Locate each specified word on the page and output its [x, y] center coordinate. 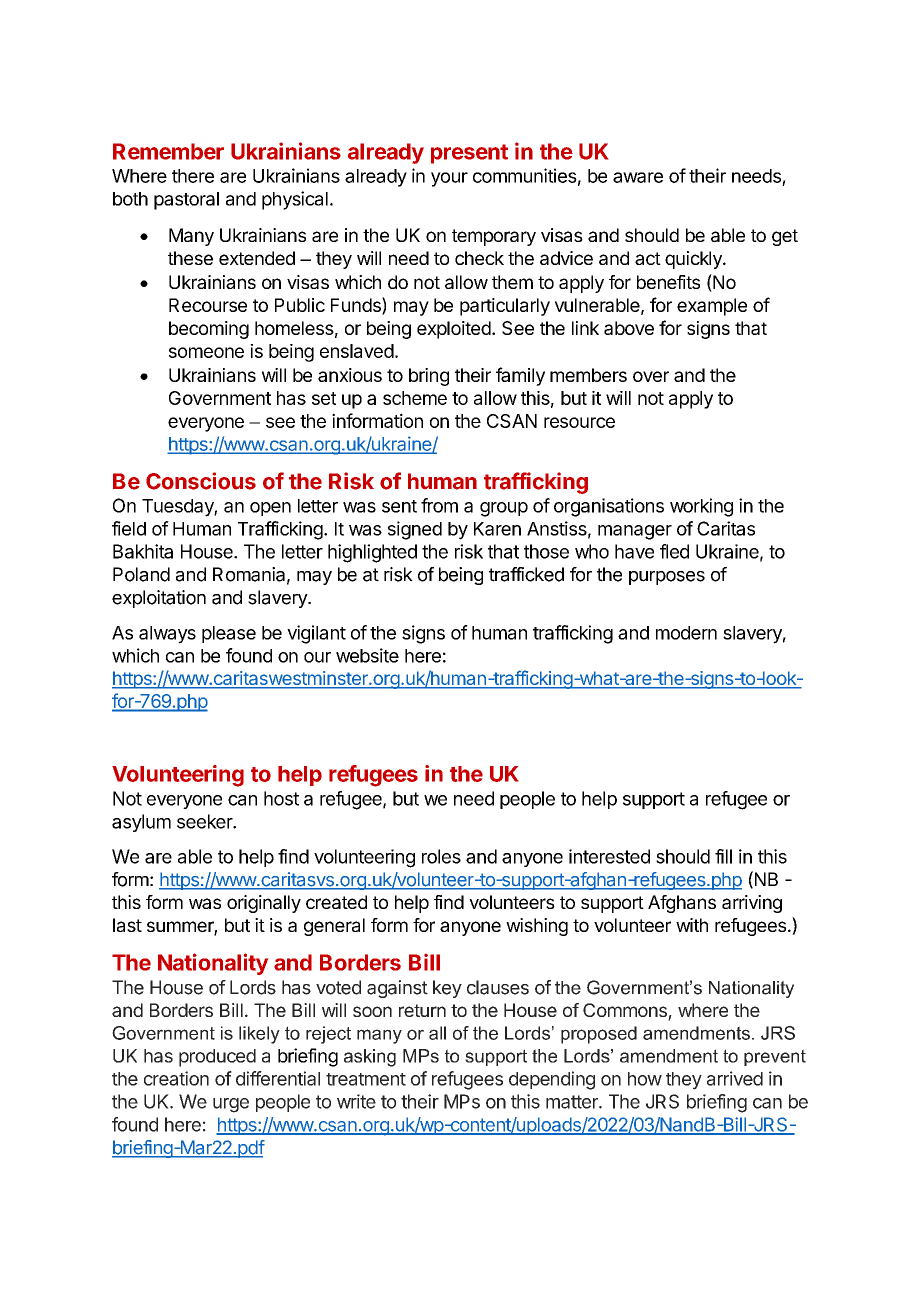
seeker [205, 821]
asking [370, 1058]
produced [217, 1058]
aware [638, 177]
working [701, 507]
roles [441, 856]
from [439, 505]
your [449, 179]
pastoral [186, 201]
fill [723, 856]
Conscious [201, 481]
